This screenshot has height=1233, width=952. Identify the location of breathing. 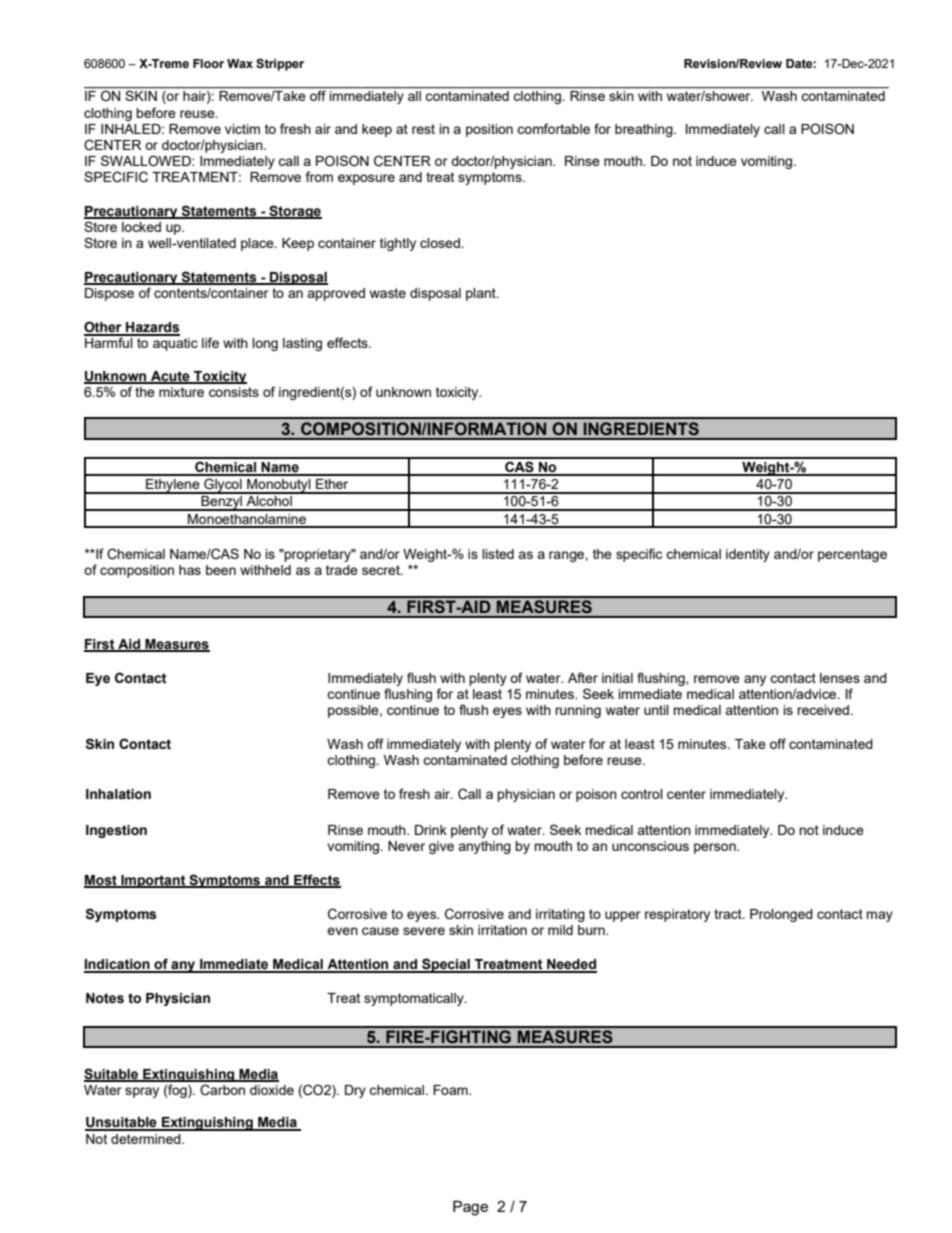
(645, 130).
